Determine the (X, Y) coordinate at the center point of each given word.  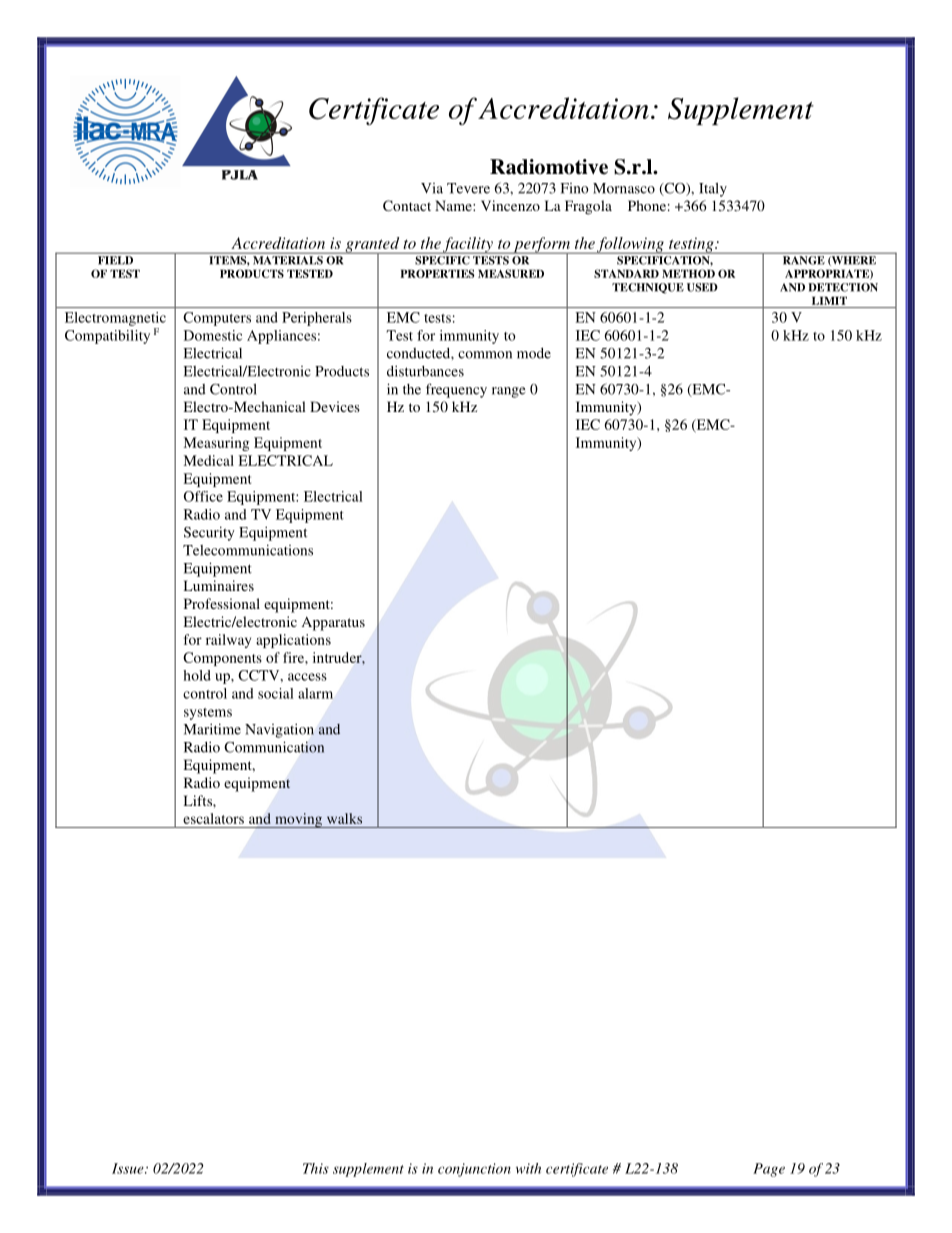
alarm (315, 693)
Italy (713, 189)
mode (534, 353)
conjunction (474, 1170)
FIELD (115, 260)
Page (769, 1170)
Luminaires (219, 585)
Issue (129, 1168)
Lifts (199, 800)
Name (454, 205)
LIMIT (829, 301)
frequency (456, 390)
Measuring (216, 444)
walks (344, 818)
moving (298, 820)
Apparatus (333, 623)
